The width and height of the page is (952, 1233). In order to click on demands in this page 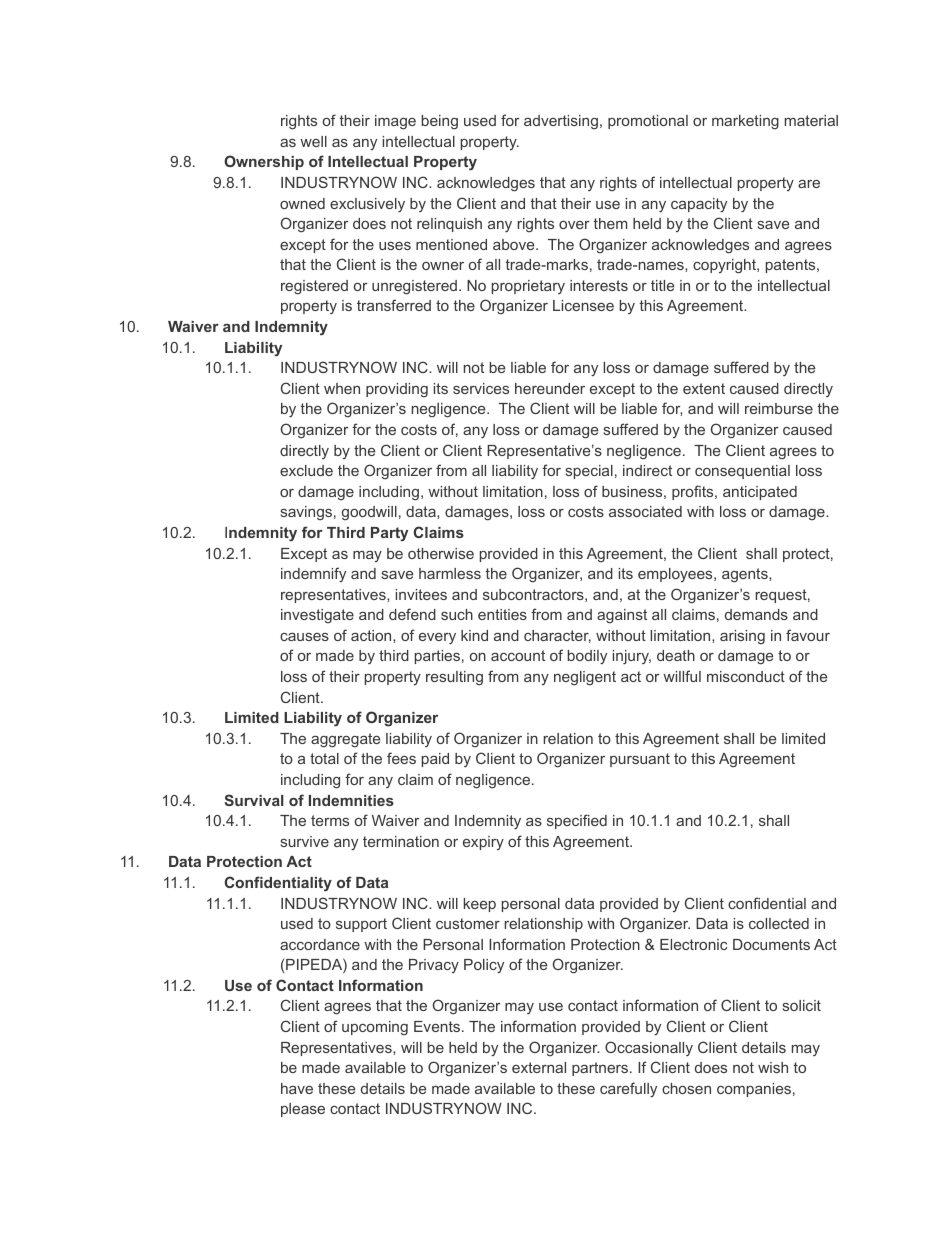, I will do `click(756, 614)`.
